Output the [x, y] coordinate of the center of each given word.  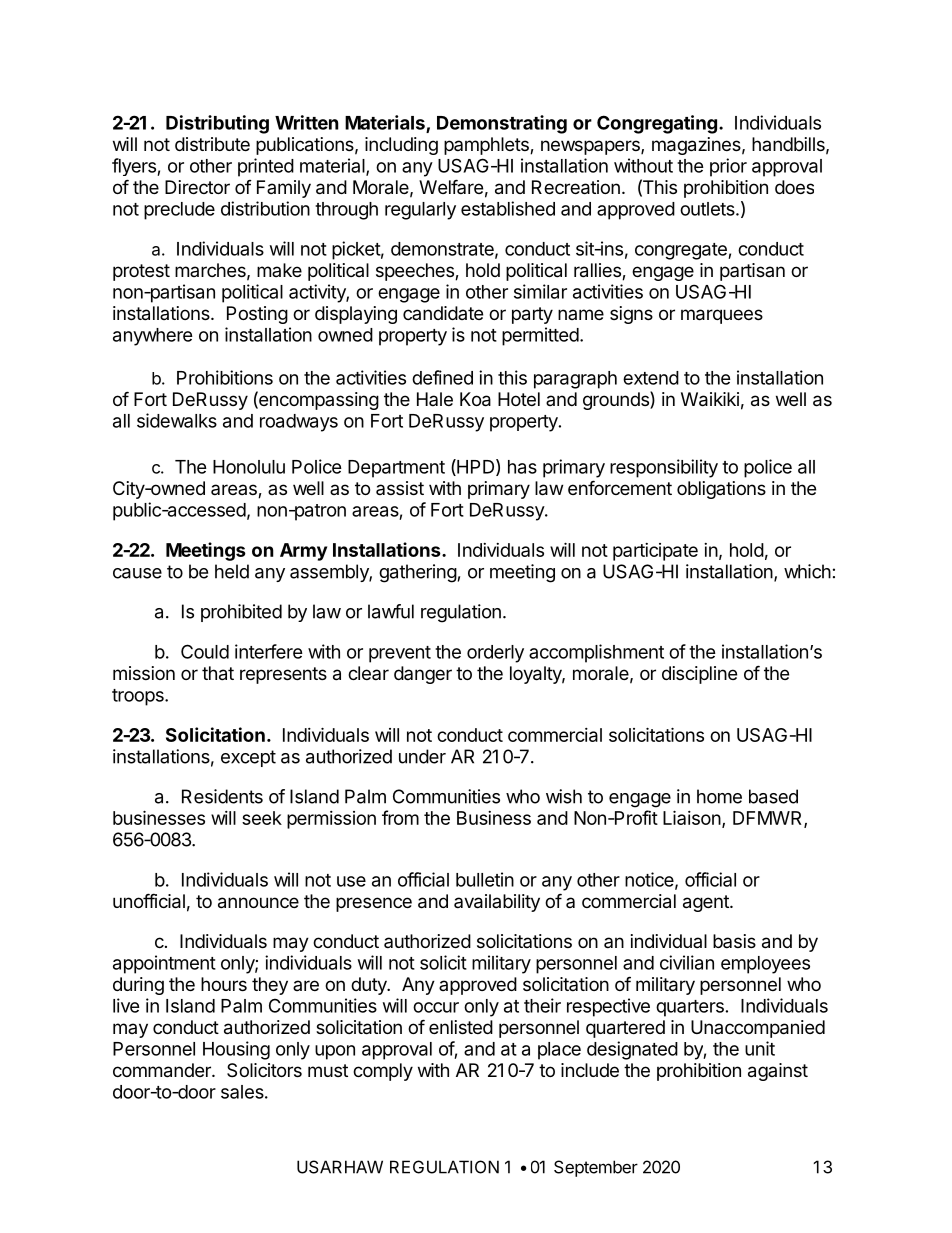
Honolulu [249, 467]
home [719, 796]
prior [728, 167]
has [522, 467]
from [400, 817]
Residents [222, 796]
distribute [212, 144]
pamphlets [487, 146]
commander [163, 1070]
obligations [721, 490]
